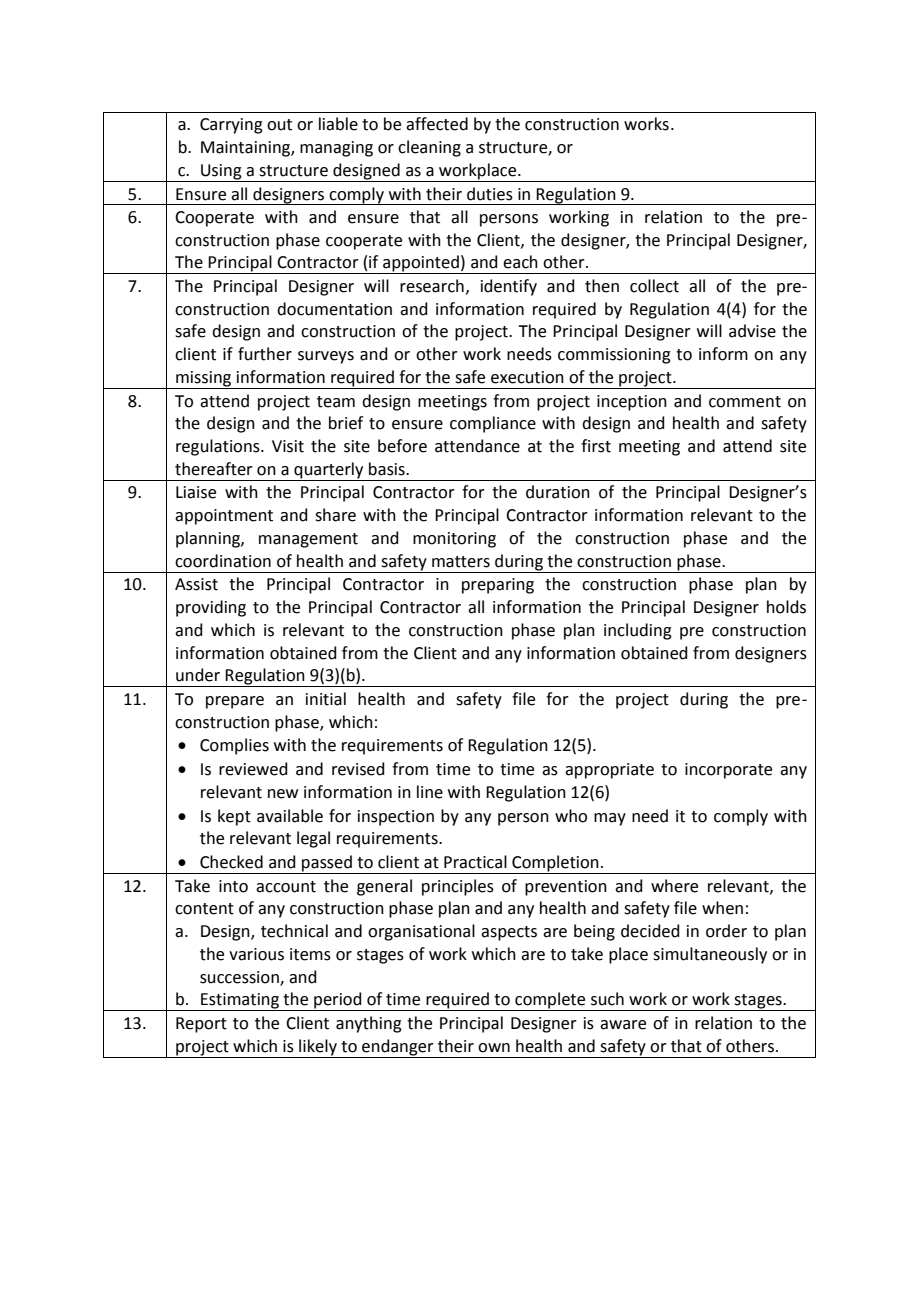 Image resolution: width=924 pixels, height=1308 pixels. What do you see at coordinates (279, 125) in the screenshot?
I see `out` at bounding box center [279, 125].
